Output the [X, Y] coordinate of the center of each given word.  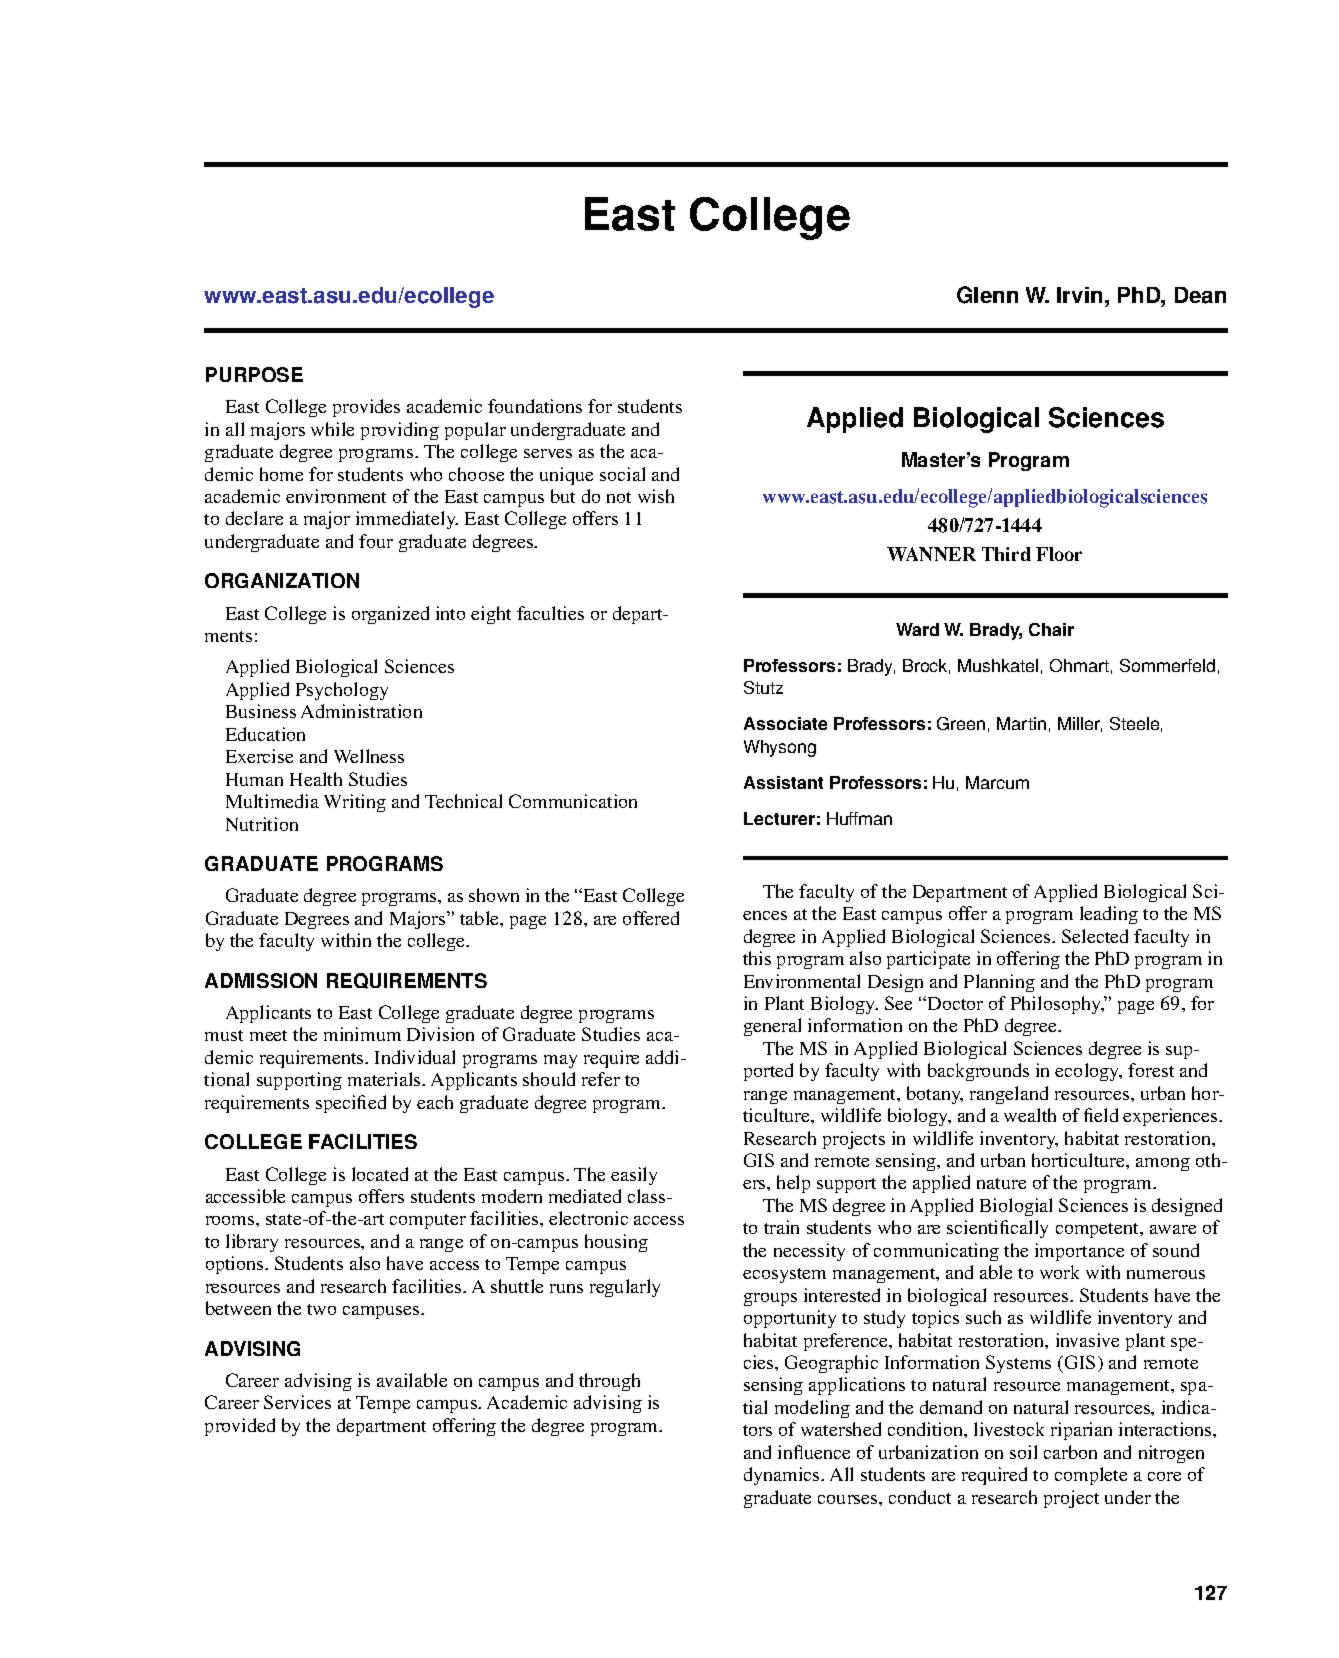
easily [634, 1176]
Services [297, 1402]
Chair [1051, 629]
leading [1109, 915]
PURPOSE [254, 374]
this [757, 958]
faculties [550, 613]
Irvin [1079, 295]
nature [1001, 1183]
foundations [535, 406]
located [380, 1174]
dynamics [783, 1476]
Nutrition [262, 824]
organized [390, 615]
